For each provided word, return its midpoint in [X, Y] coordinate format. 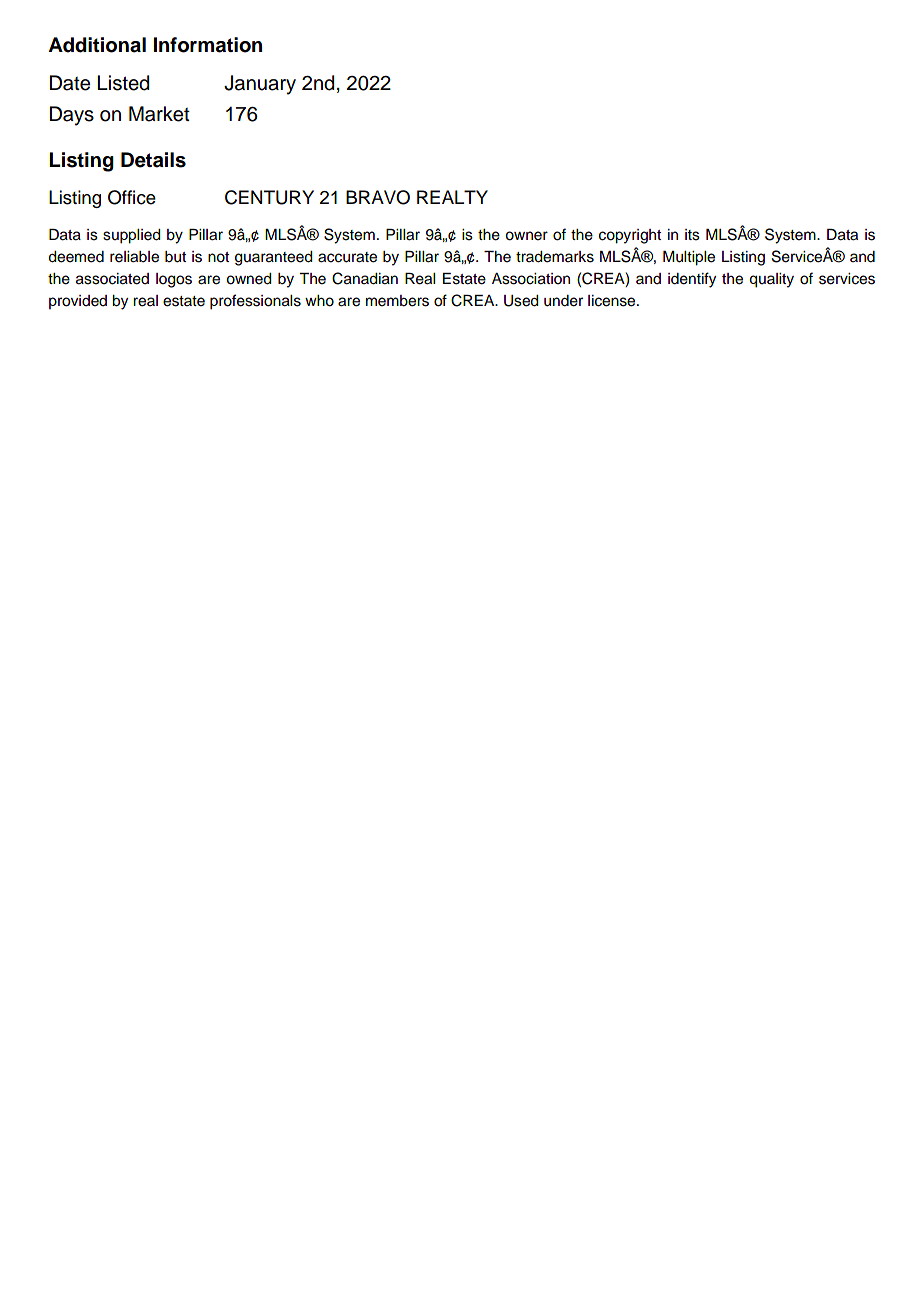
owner [526, 236]
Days [72, 116]
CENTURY [269, 197]
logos [174, 280]
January [260, 85]
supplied [132, 236]
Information [208, 45]
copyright [630, 236]
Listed [123, 83]
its [692, 235]
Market [159, 114]
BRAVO [378, 197]
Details [153, 160]
